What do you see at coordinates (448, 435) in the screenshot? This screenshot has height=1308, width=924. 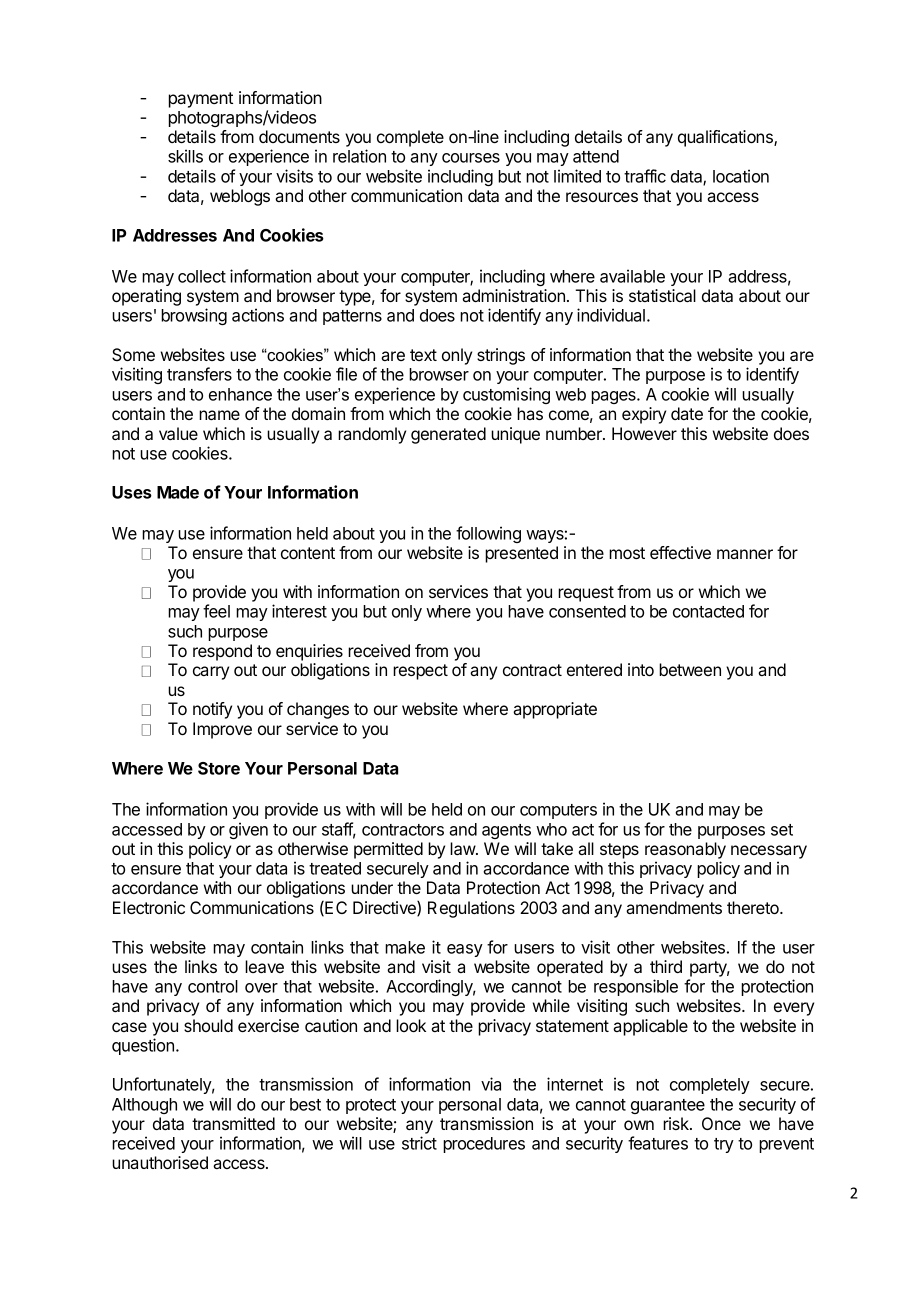 I see `generated` at bounding box center [448, 435].
